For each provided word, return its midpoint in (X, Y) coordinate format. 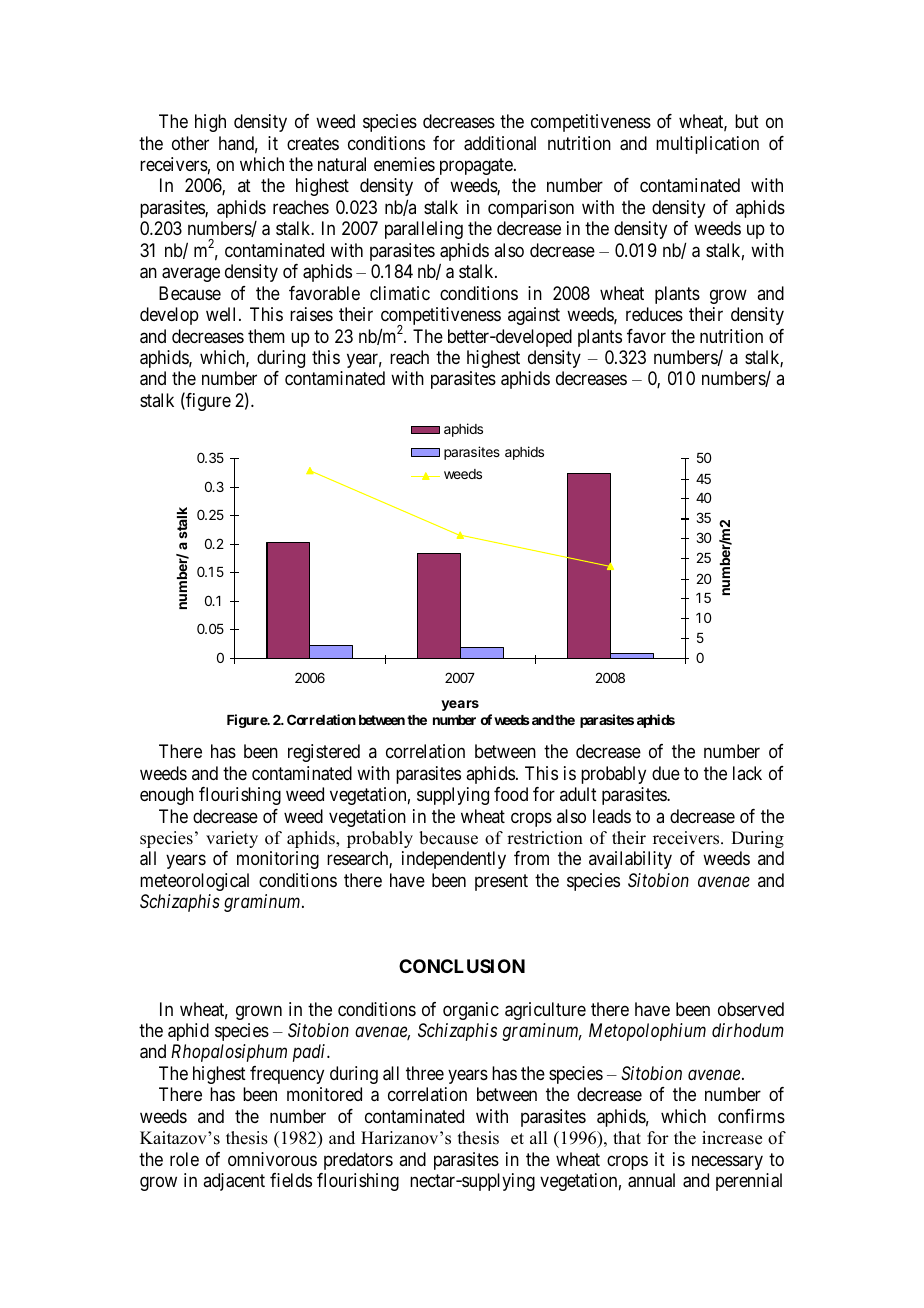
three (425, 1073)
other (190, 143)
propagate (477, 166)
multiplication (707, 145)
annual (651, 1180)
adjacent (234, 1182)
